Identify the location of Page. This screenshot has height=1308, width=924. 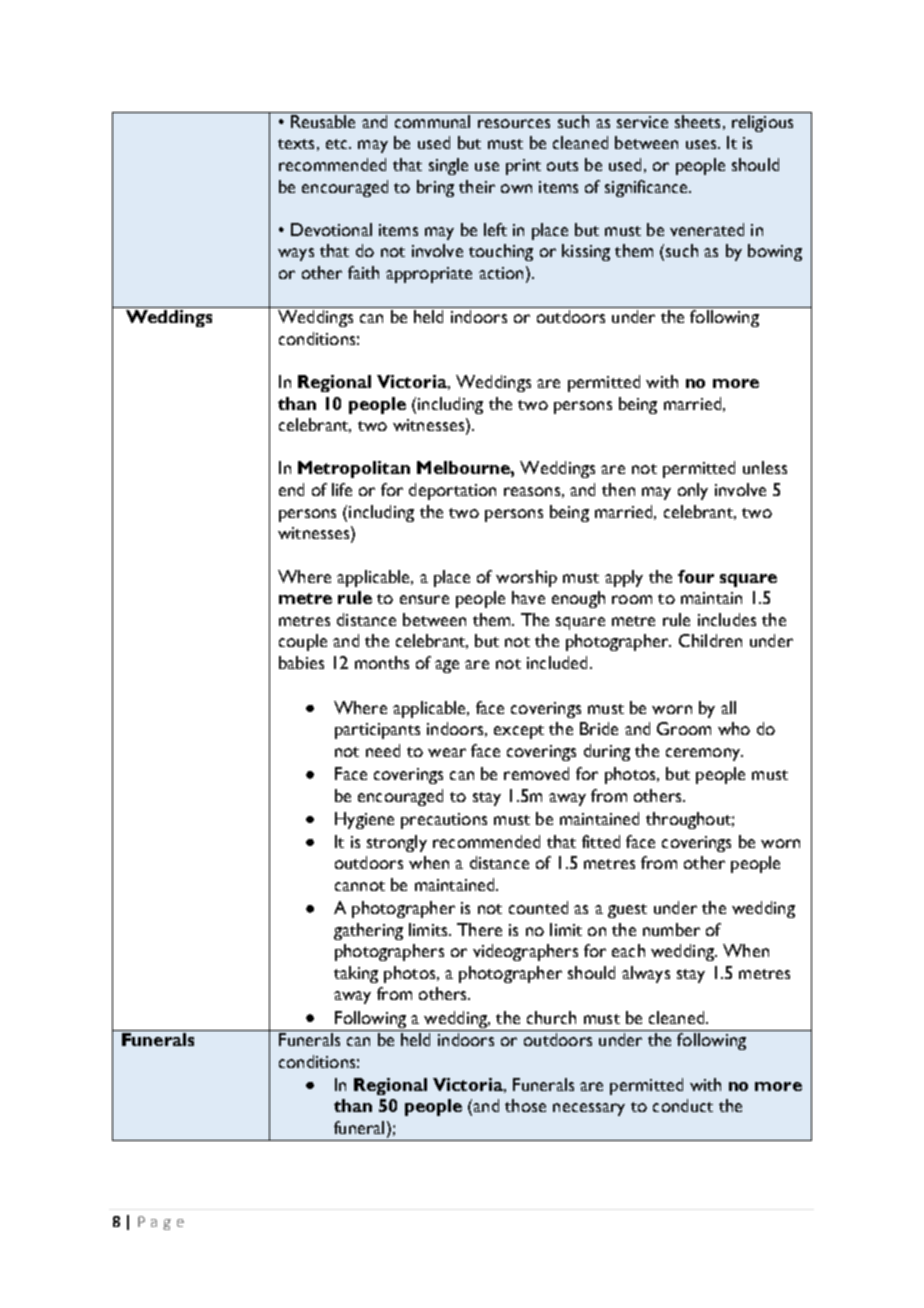
(161, 1223).
